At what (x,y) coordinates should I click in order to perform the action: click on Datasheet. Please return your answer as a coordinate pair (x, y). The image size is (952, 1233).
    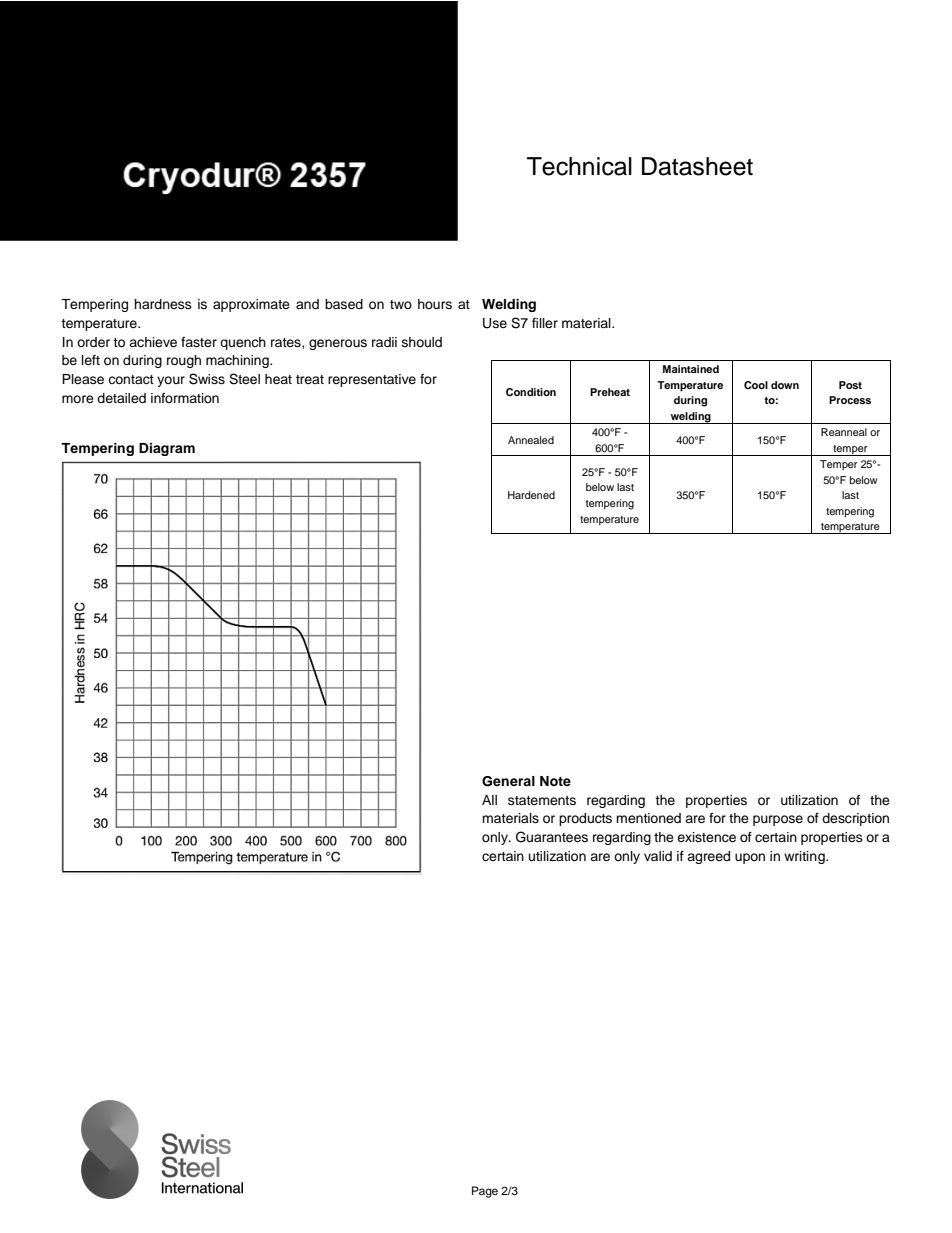
    Looking at the image, I should click on (697, 166).
